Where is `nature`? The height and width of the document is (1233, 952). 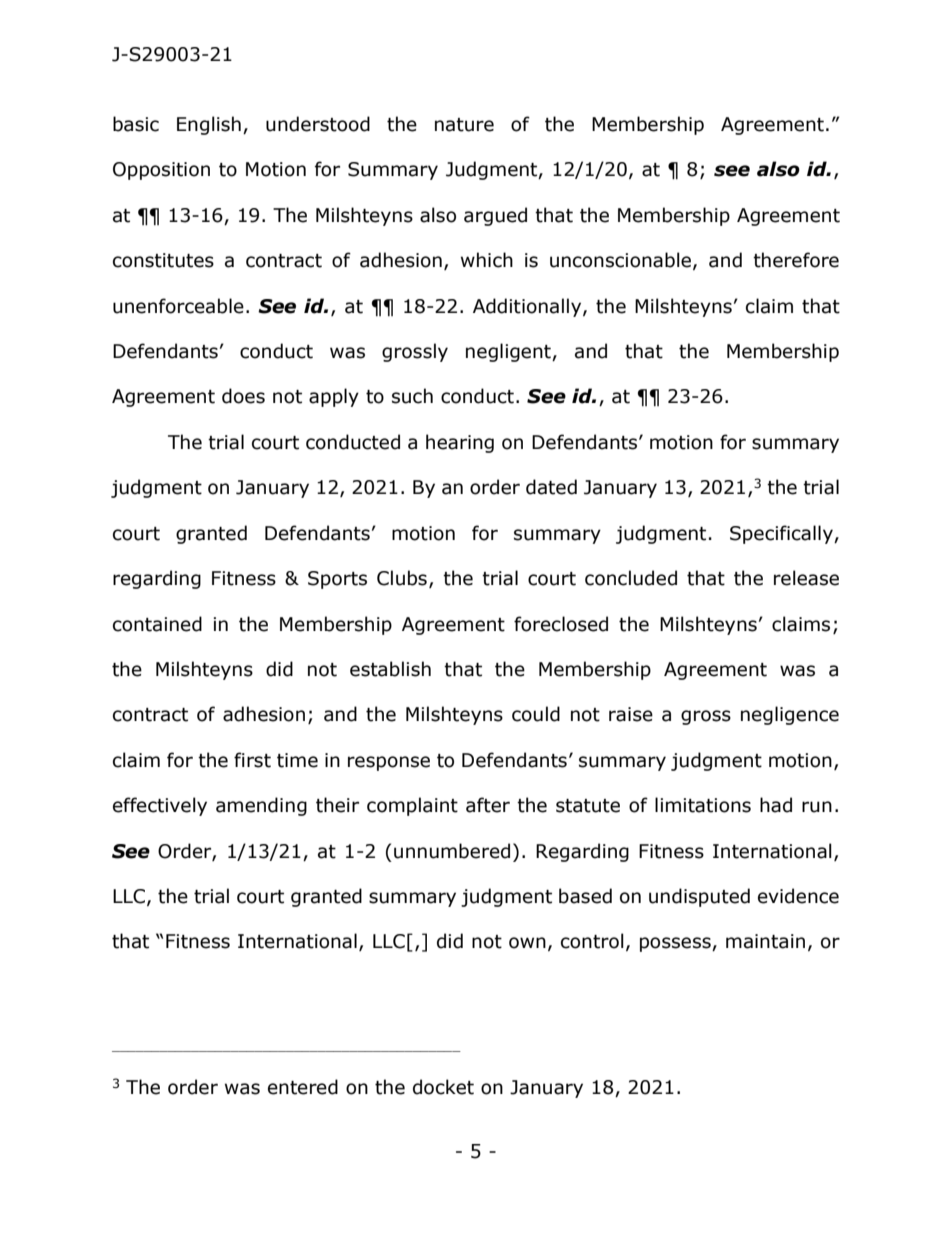 nature is located at coordinates (464, 125).
